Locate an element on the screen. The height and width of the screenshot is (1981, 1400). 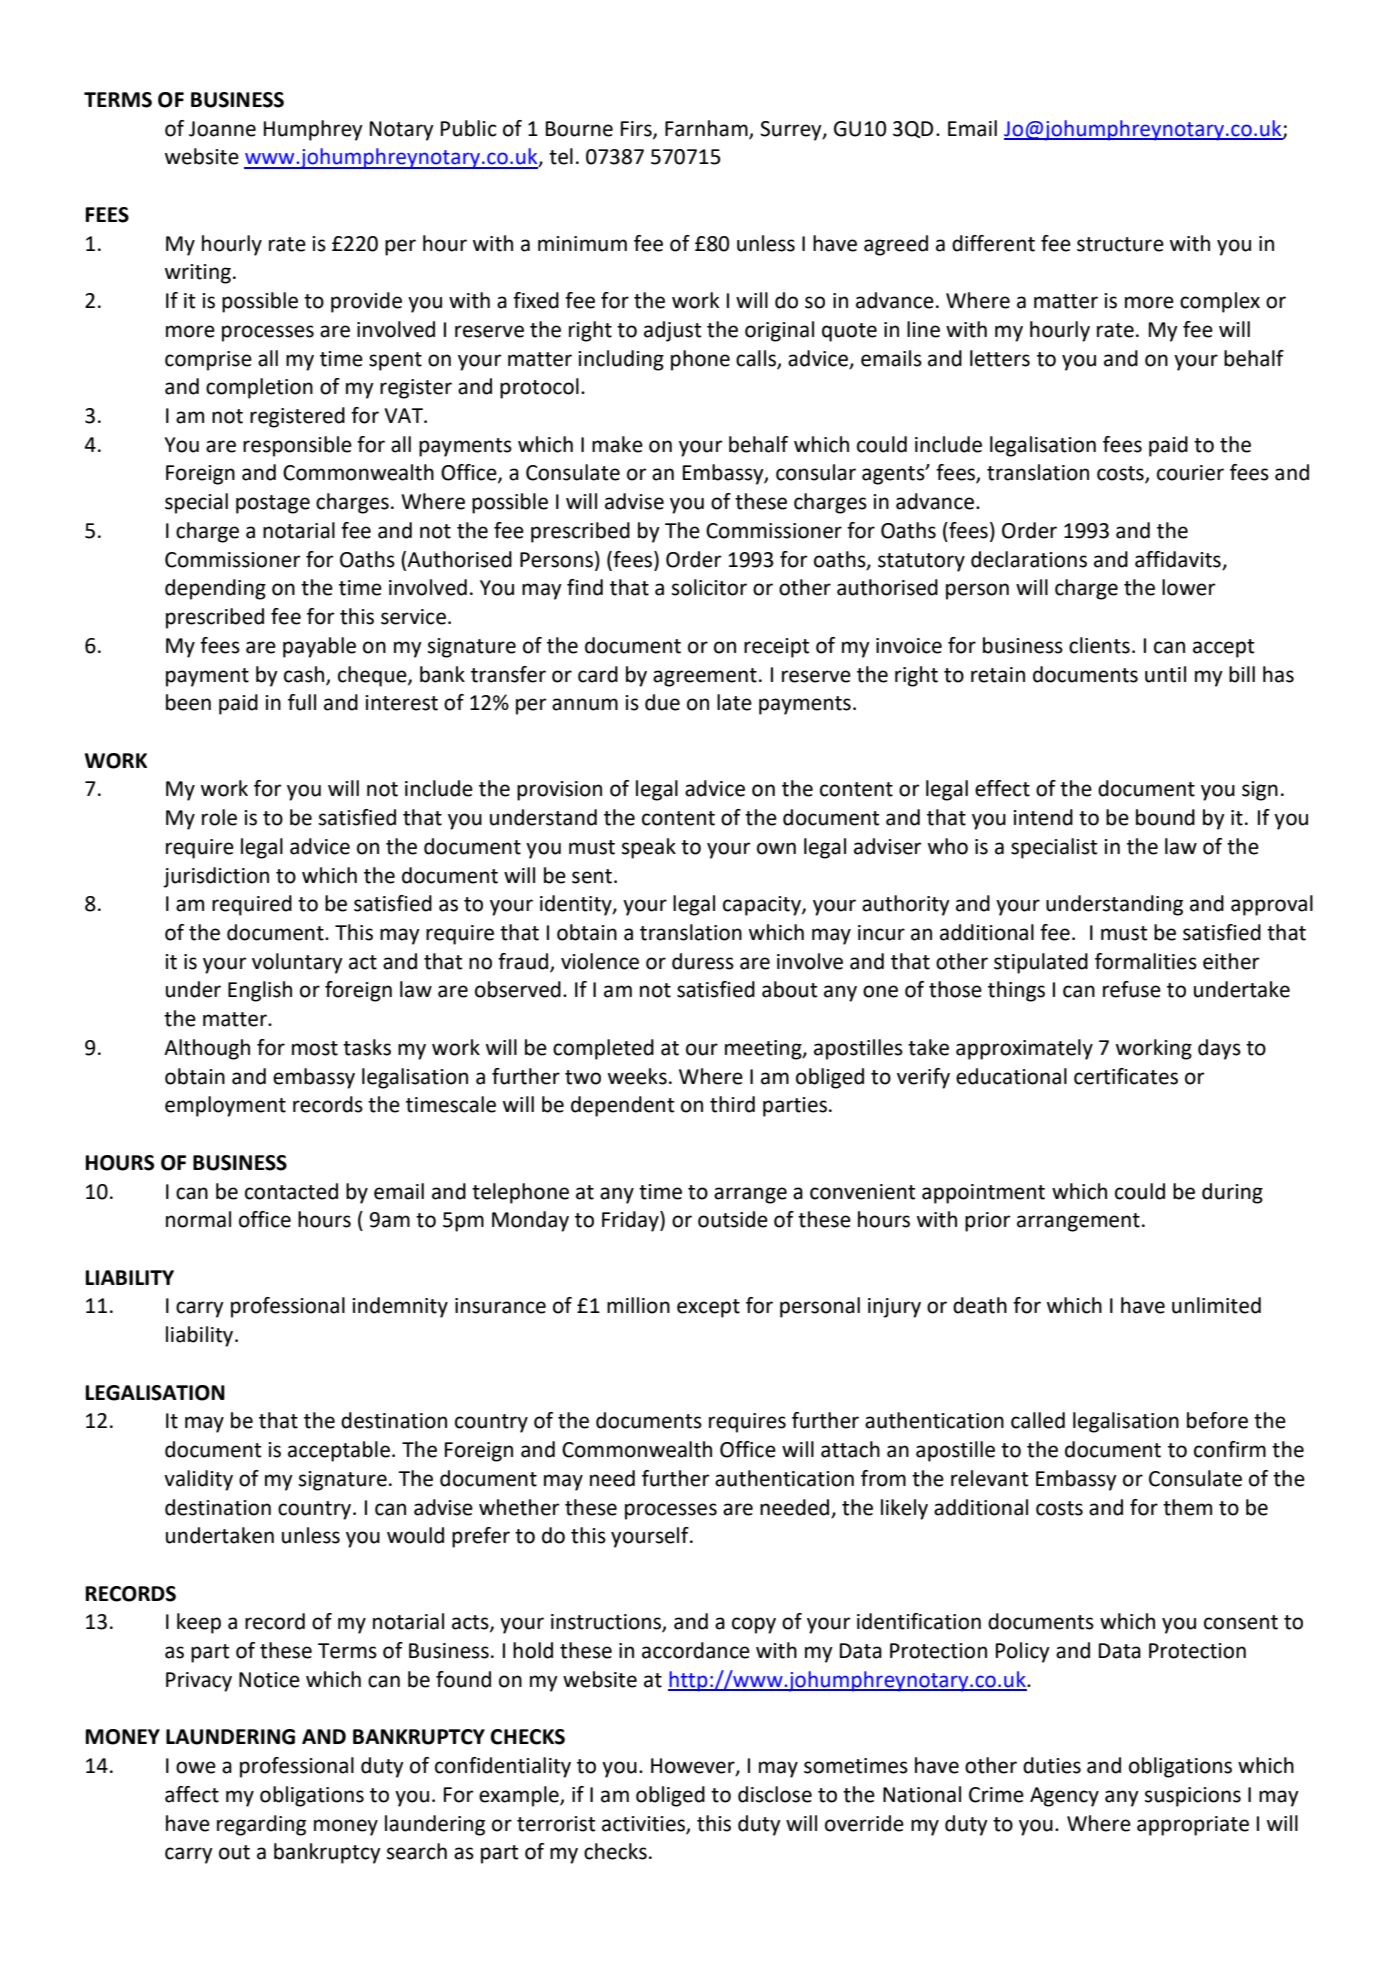
except is located at coordinates (708, 1308).
